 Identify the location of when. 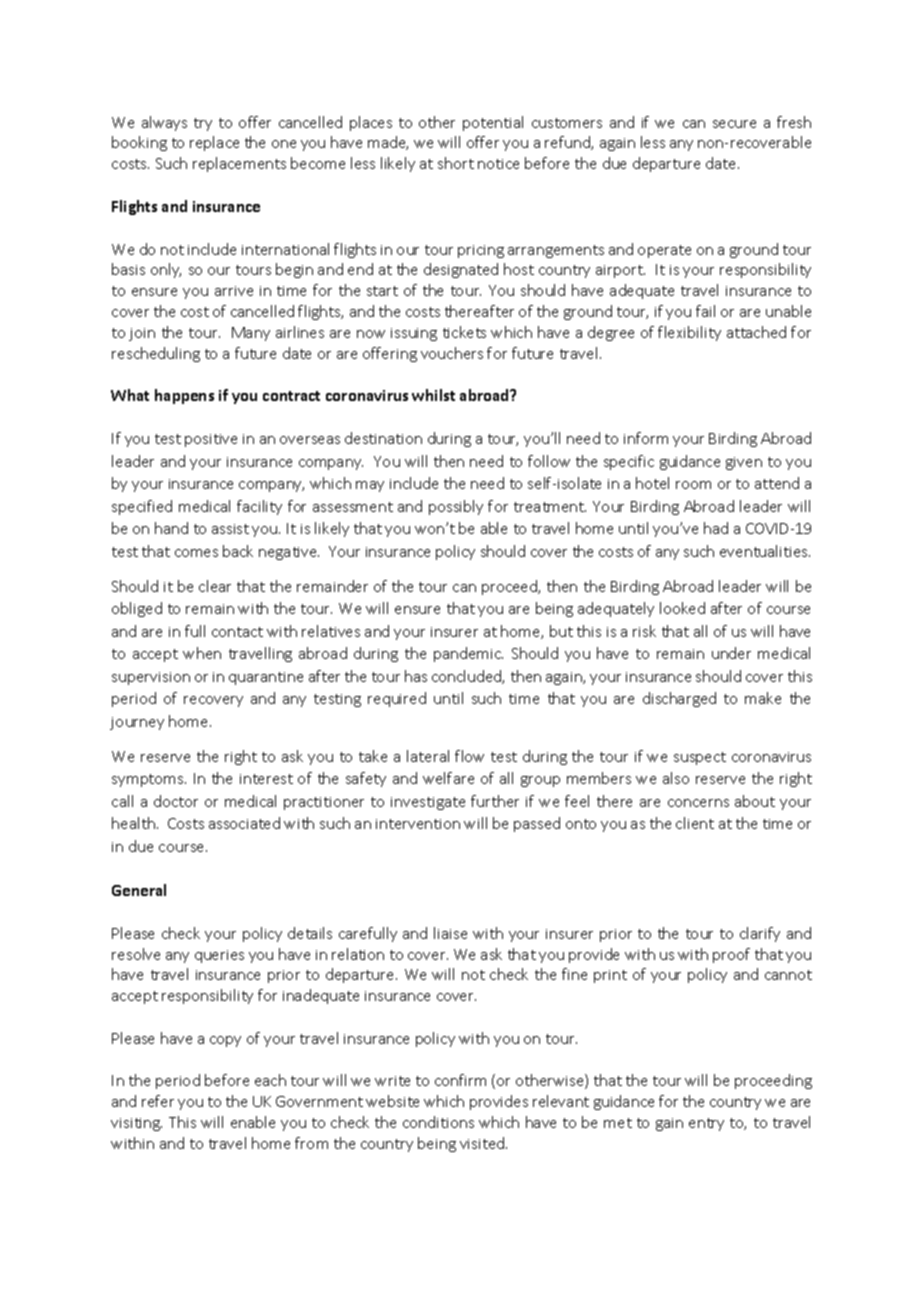
(202, 653).
